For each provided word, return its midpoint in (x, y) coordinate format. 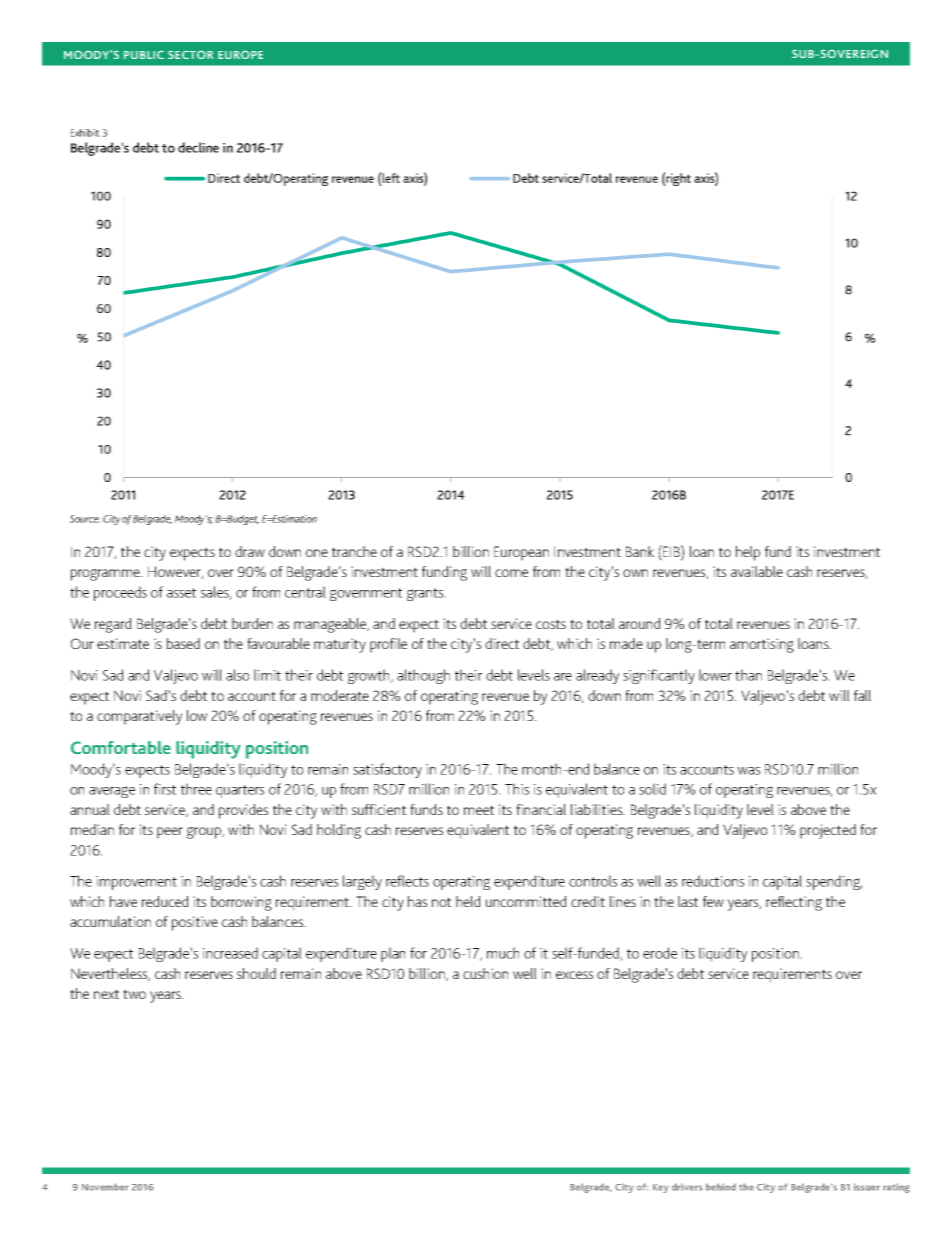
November (105, 1187)
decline (198, 147)
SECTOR (190, 54)
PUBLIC (144, 54)
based (183, 643)
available (757, 571)
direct (502, 643)
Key (661, 1188)
